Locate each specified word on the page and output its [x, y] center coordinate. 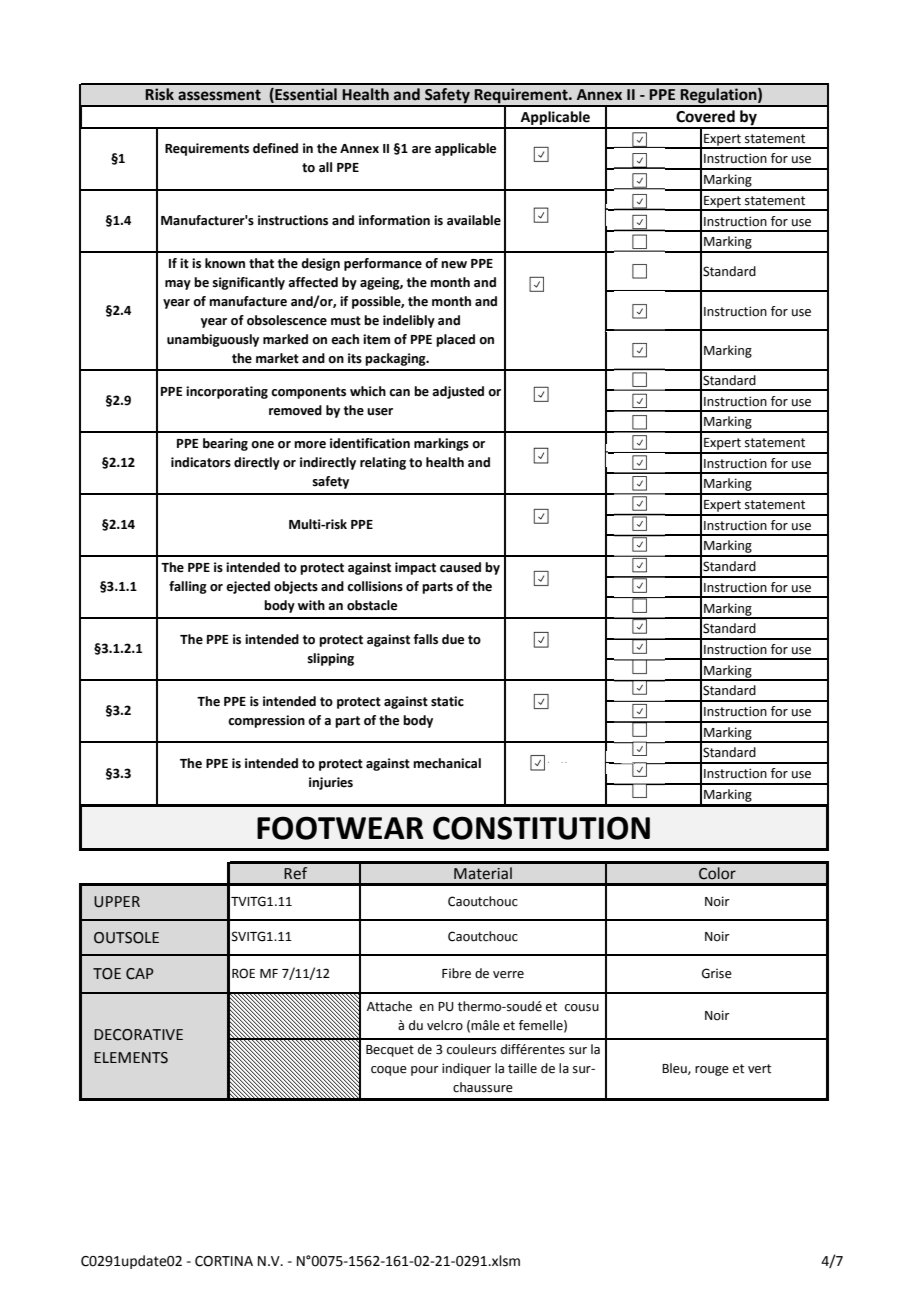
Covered [705, 116]
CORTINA [224, 1261]
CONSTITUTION [541, 828]
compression [266, 721]
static [447, 701]
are [421, 150]
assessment [219, 95]
